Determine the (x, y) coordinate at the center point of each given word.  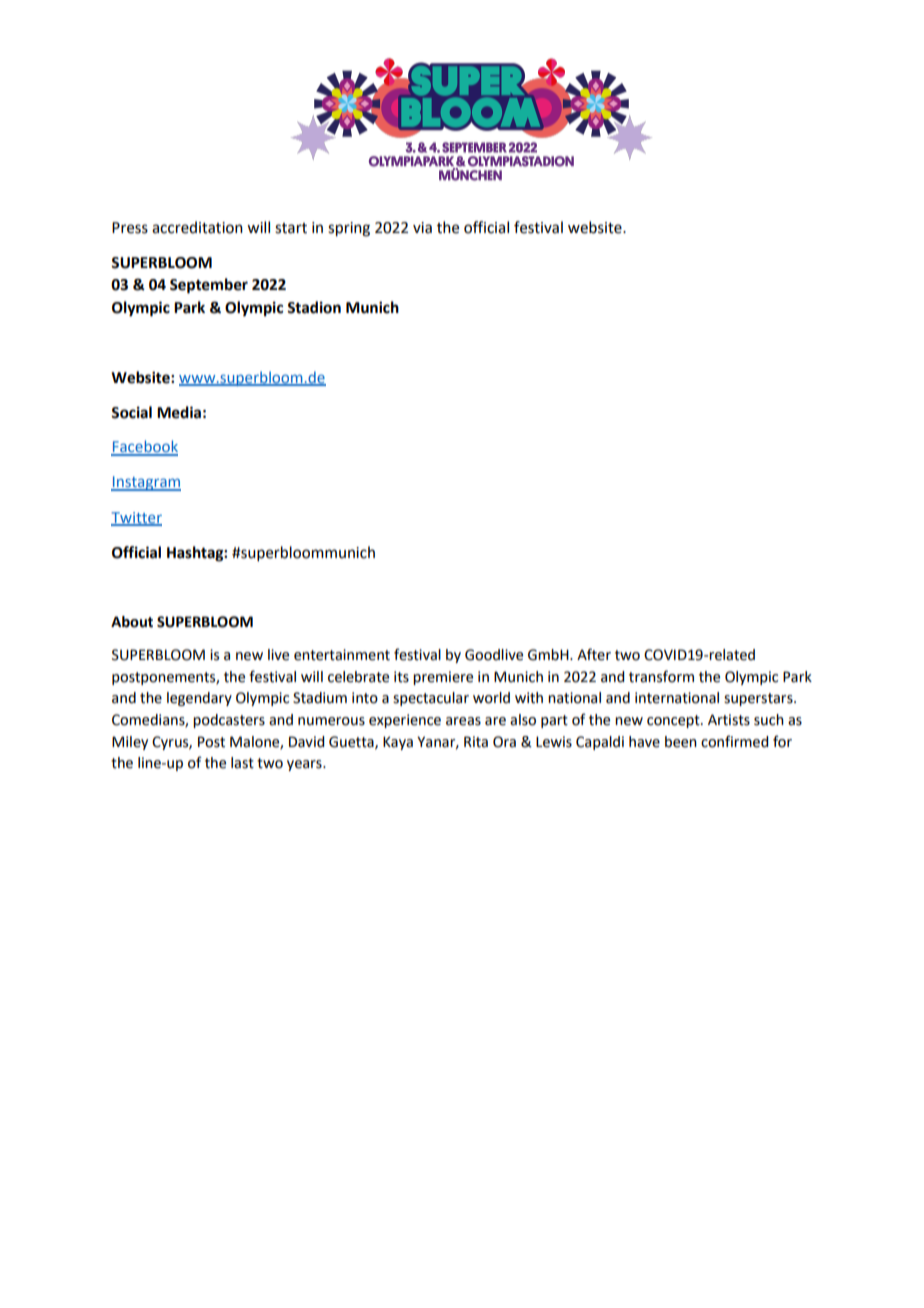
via (422, 228)
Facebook (144, 447)
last (242, 763)
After (594, 654)
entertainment (342, 655)
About (132, 622)
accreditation (197, 227)
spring (349, 229)
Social (131, 412)
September (209, 286)
